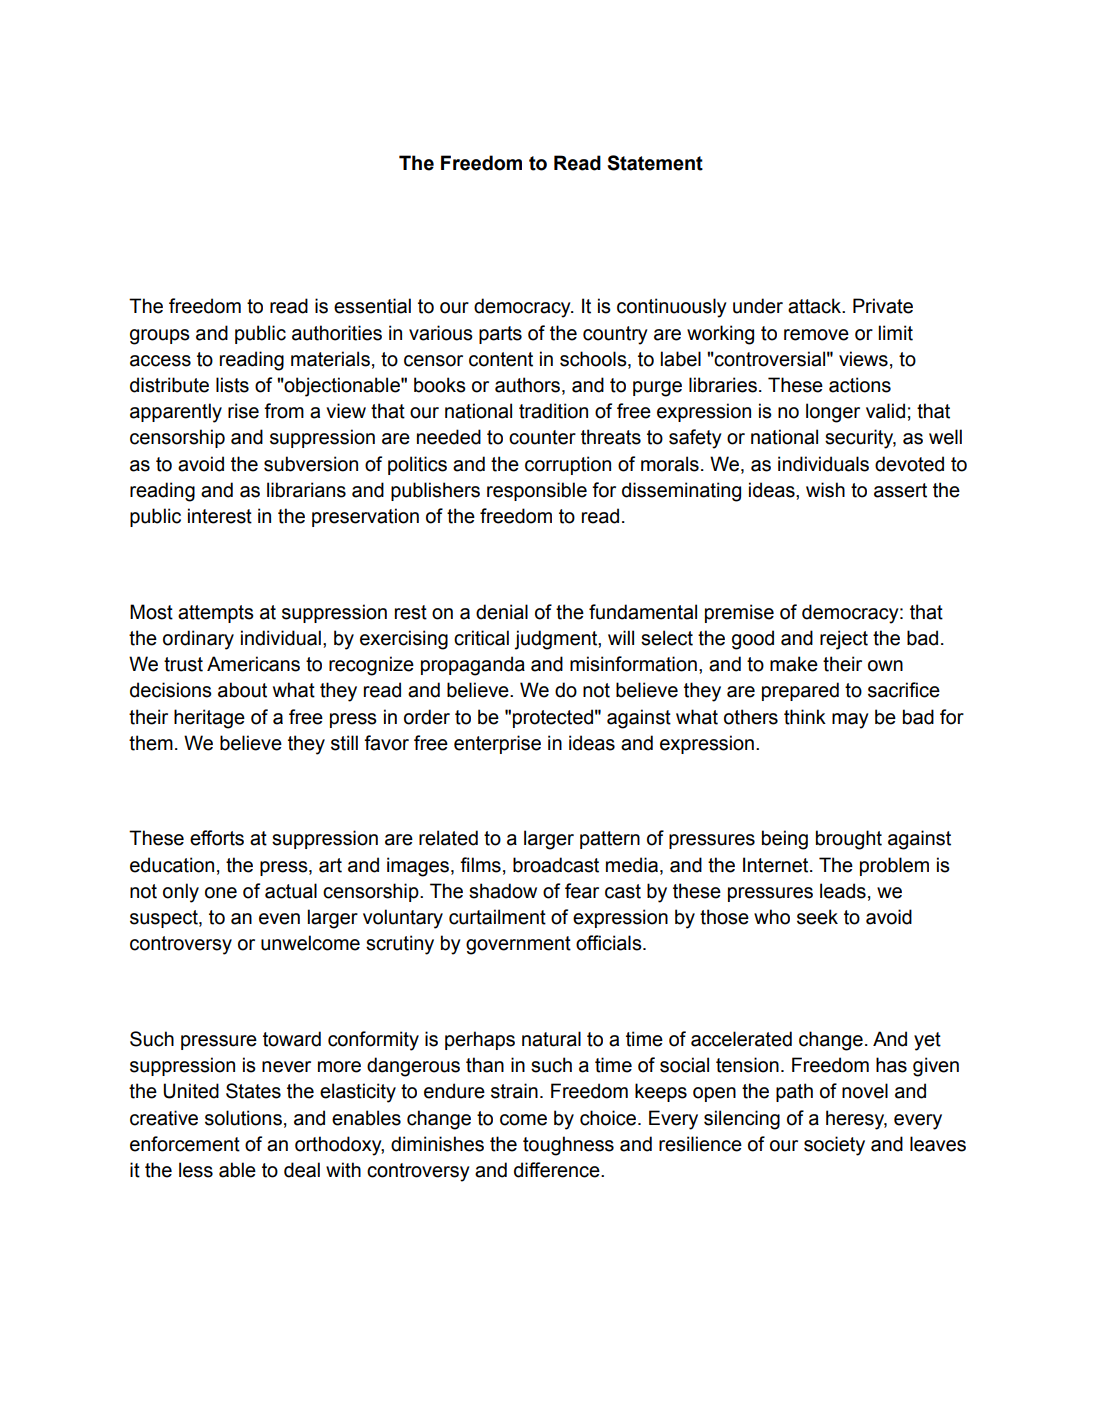 This image has width=1102, height=1427. What do you see at coordinates (568, 1146) in the image?
I see `toughness` at bounding box center [568, 1146].
